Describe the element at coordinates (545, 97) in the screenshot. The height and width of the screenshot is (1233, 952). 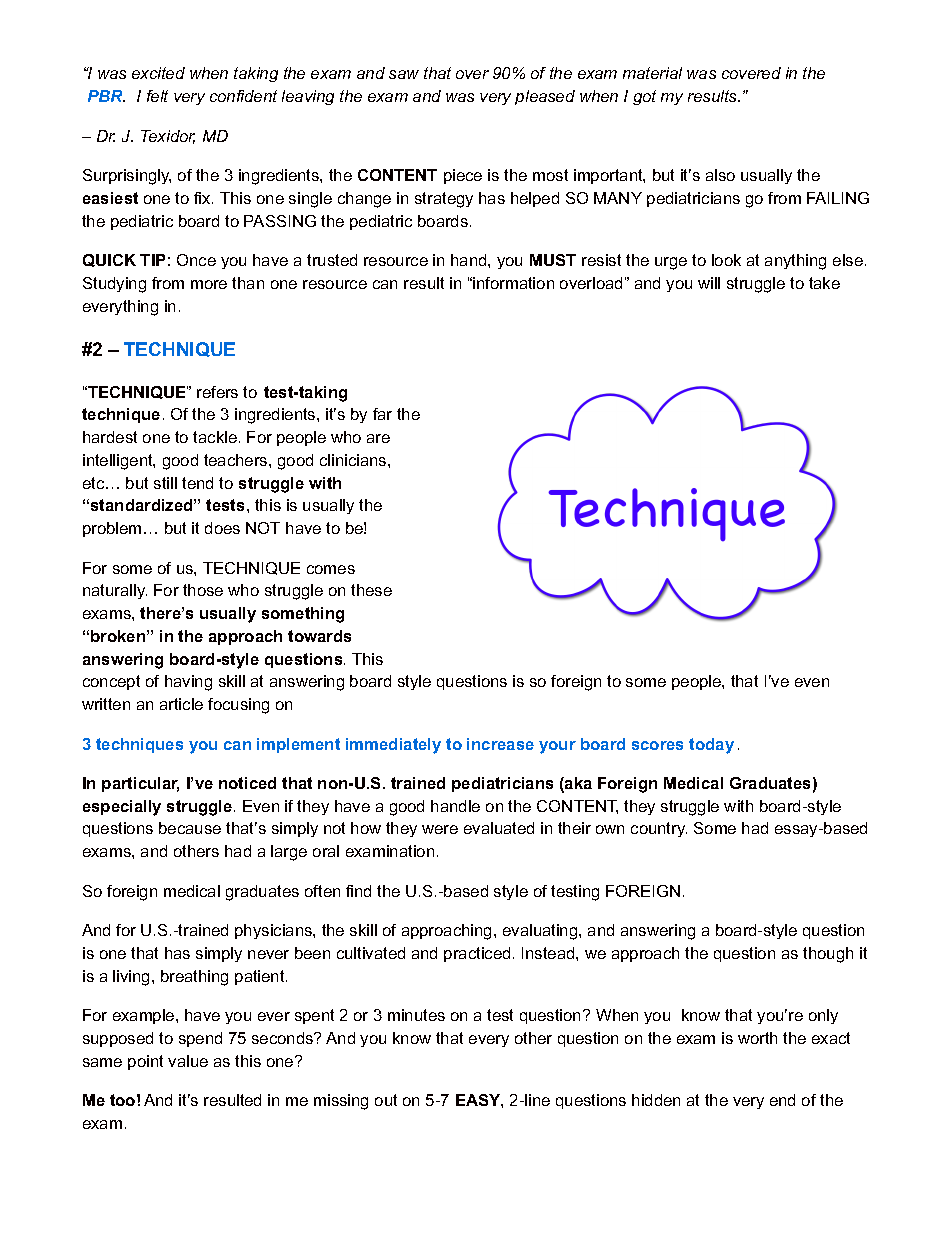
I see `pleased` at that location.
